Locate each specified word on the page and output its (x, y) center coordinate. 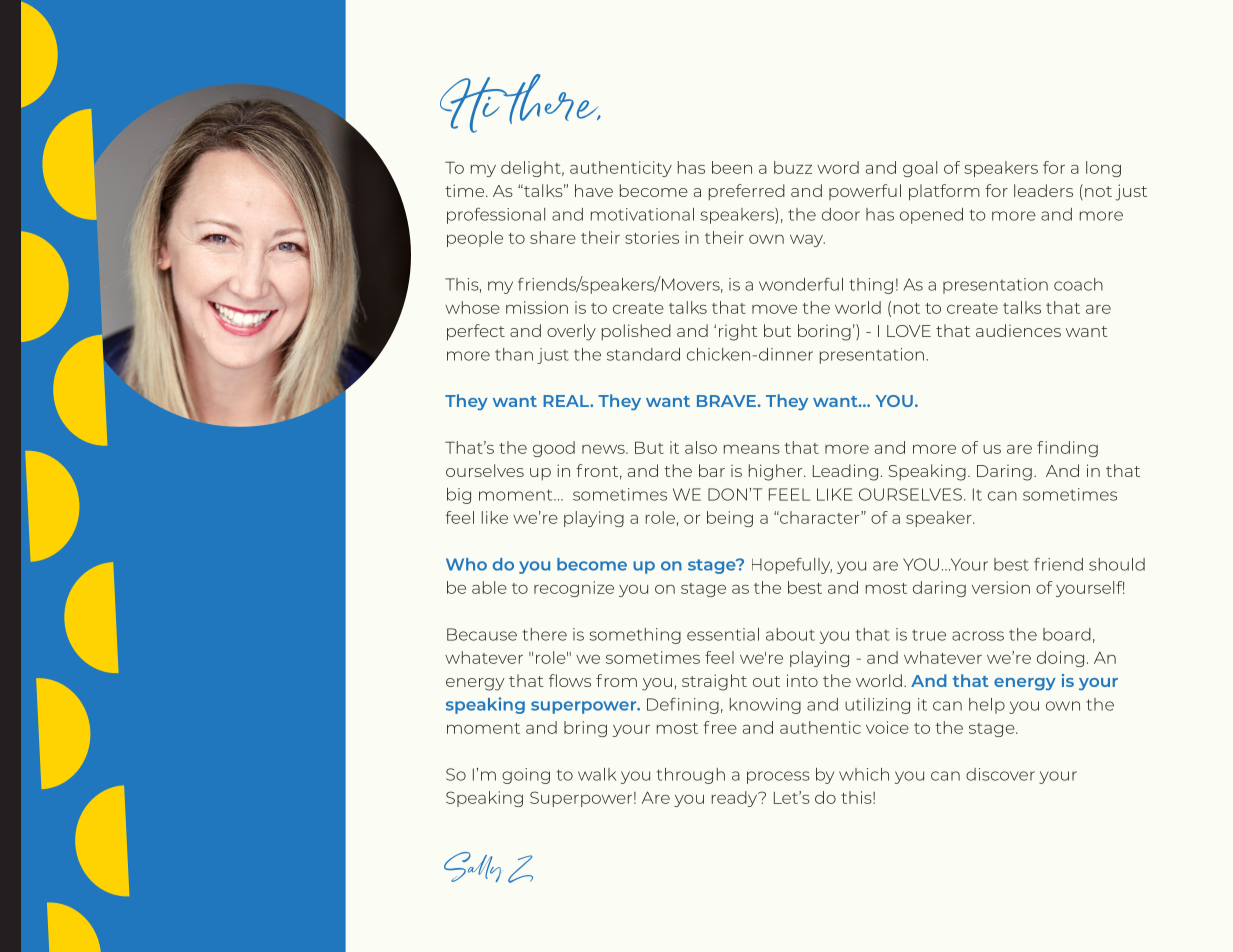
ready (736, 799)
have (594, 190)
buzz (793, 167)
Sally (472, 867)
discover (1000, 774)
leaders (1043, 190)
